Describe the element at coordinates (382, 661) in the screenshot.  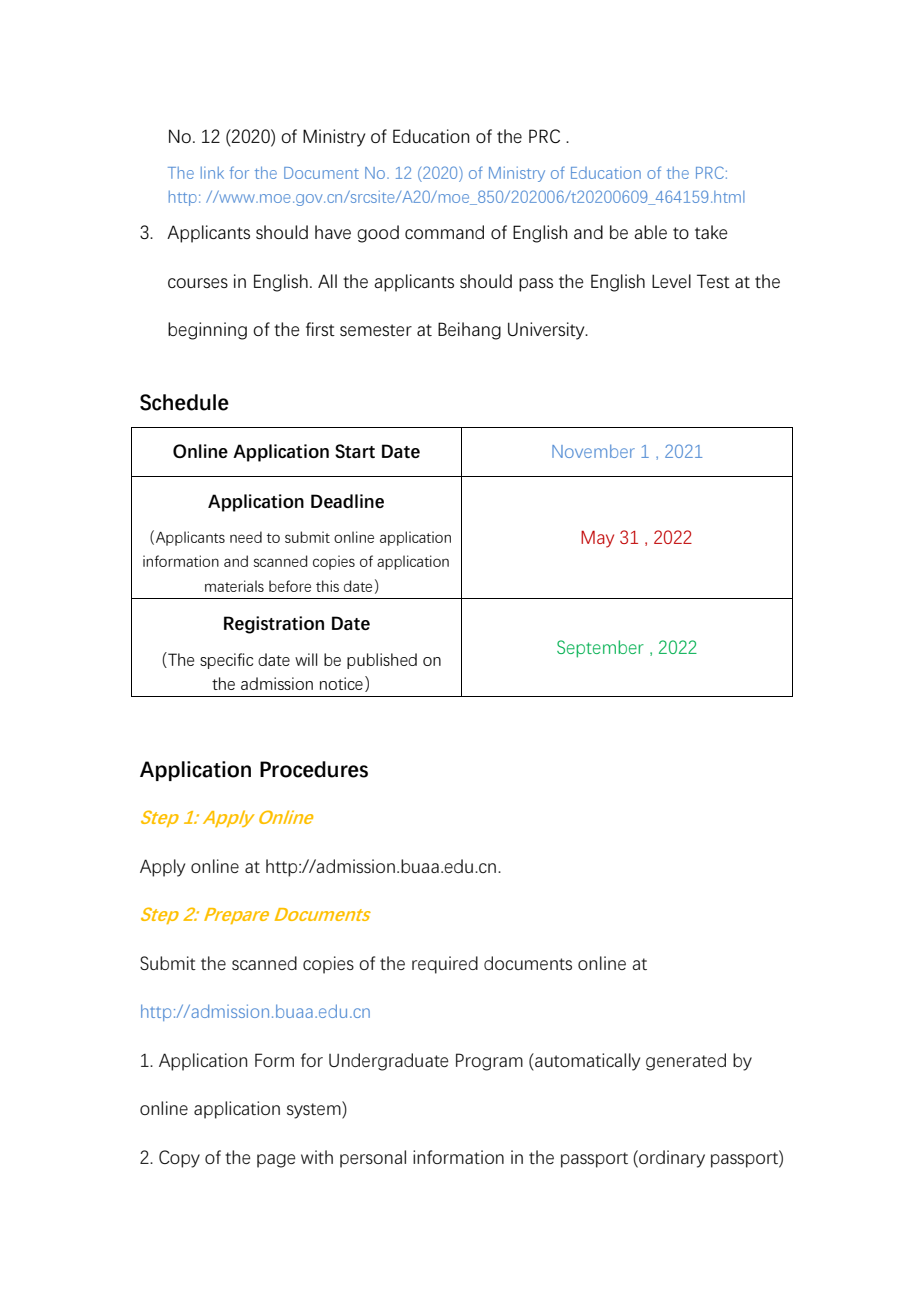
I see `published` at that location.
